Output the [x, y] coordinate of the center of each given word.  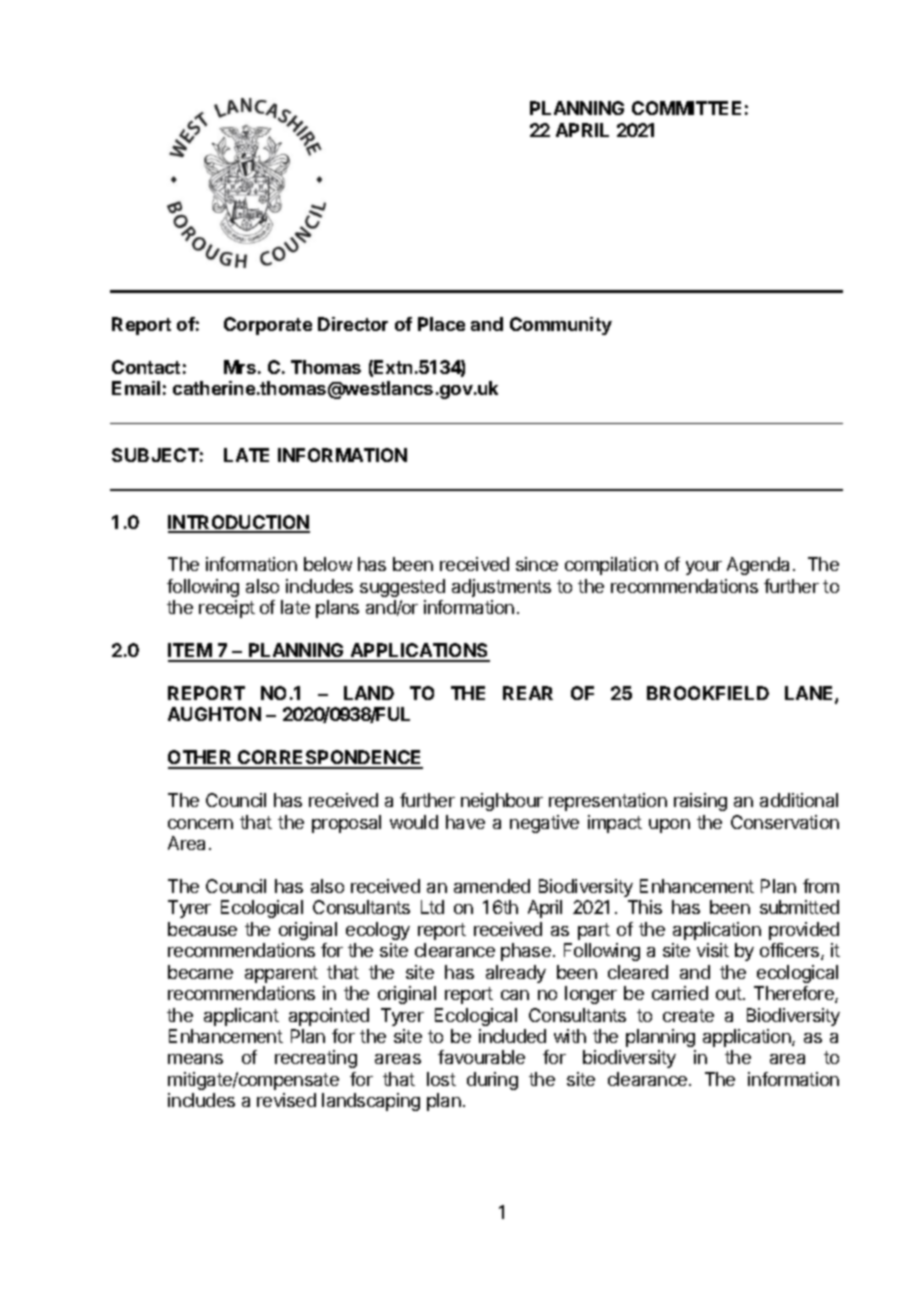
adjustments [501, 588]
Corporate [268, 326]
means [195, 1059]
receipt [227, 609]
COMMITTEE [686, 108]
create [688, 1015]
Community [561, 326]
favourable [481, 1057]
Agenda [758, 566]
